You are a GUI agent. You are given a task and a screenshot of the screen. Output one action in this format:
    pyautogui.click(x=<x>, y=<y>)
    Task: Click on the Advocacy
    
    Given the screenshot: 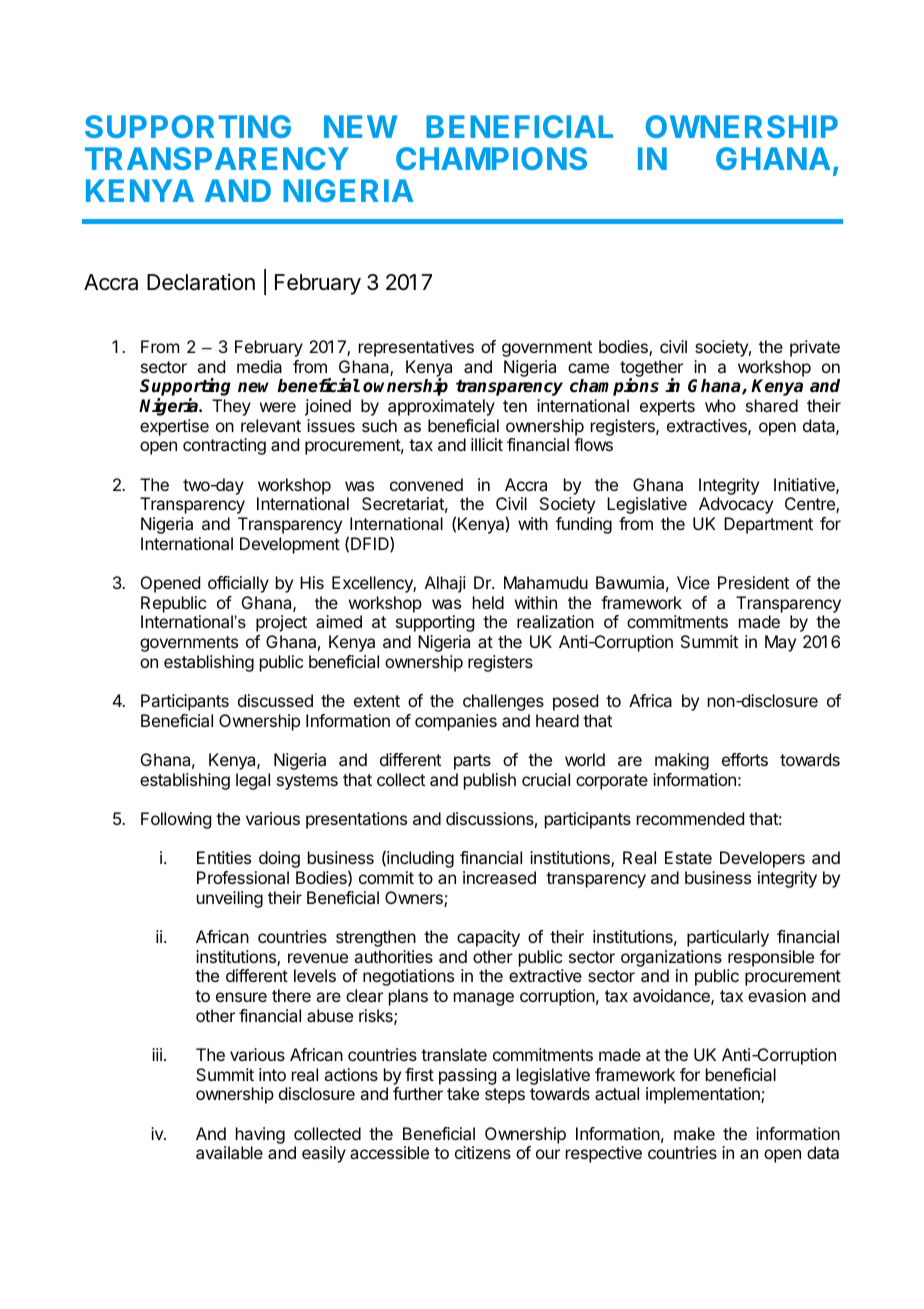 What is the action you would take?
    pyautogui.click(x=736, y=505)
